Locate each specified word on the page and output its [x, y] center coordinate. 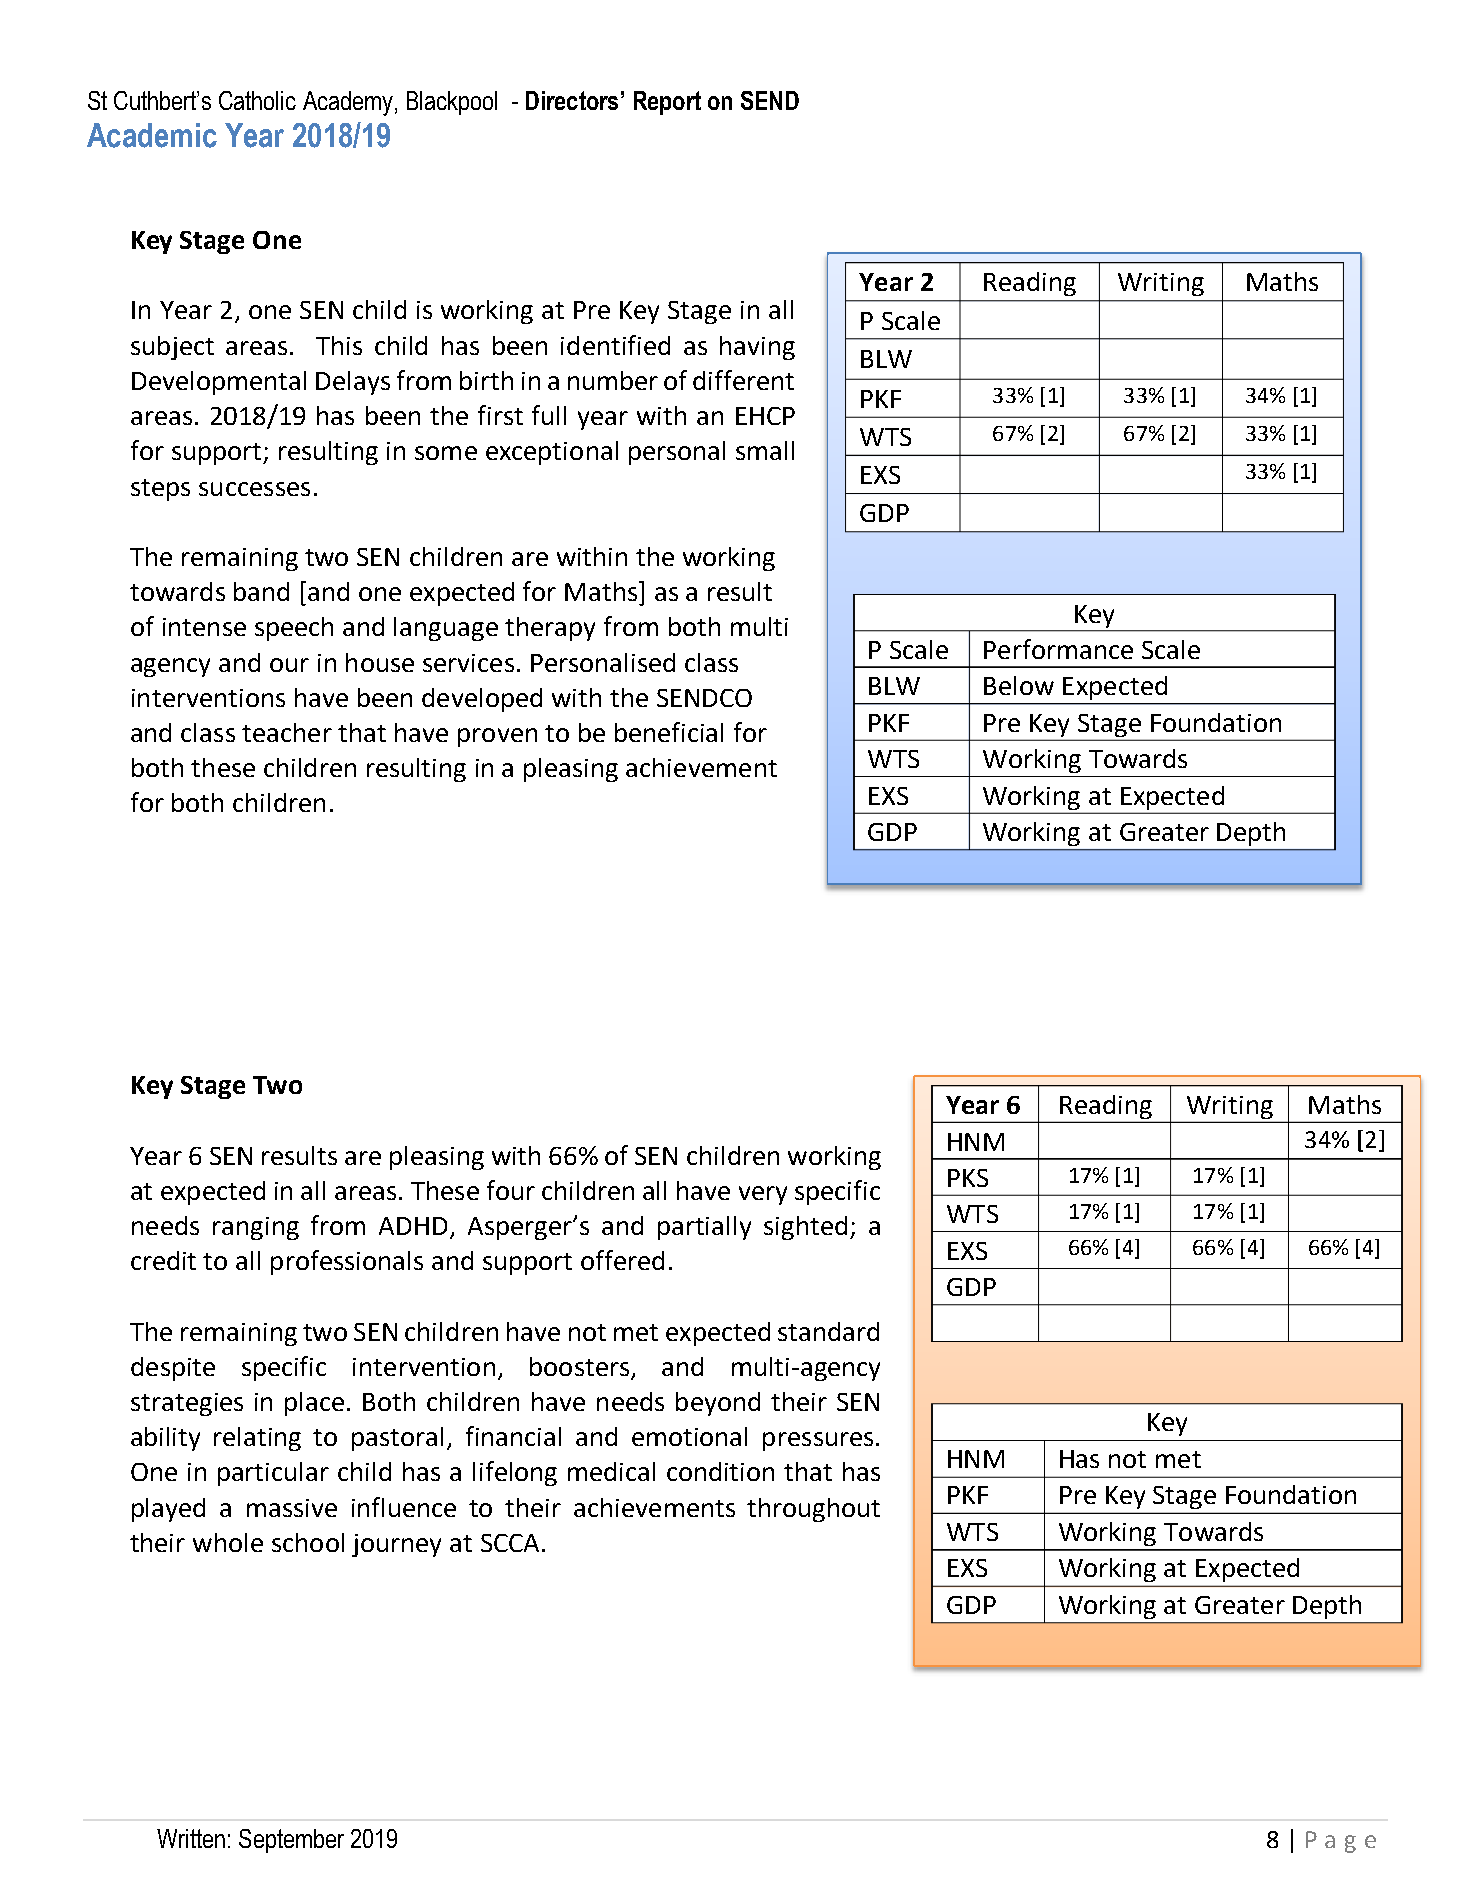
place [314, 1404]
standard [828, 1331]
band [261, 591]
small [765, 450]
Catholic [257, 100]
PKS [968, 1178]
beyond [718, 1404]
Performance [1058, 649]
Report [667, 103]
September [291, 1841]
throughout [813, 1510]
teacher [287, 732]
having [757, 348]
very [763, 1195]
